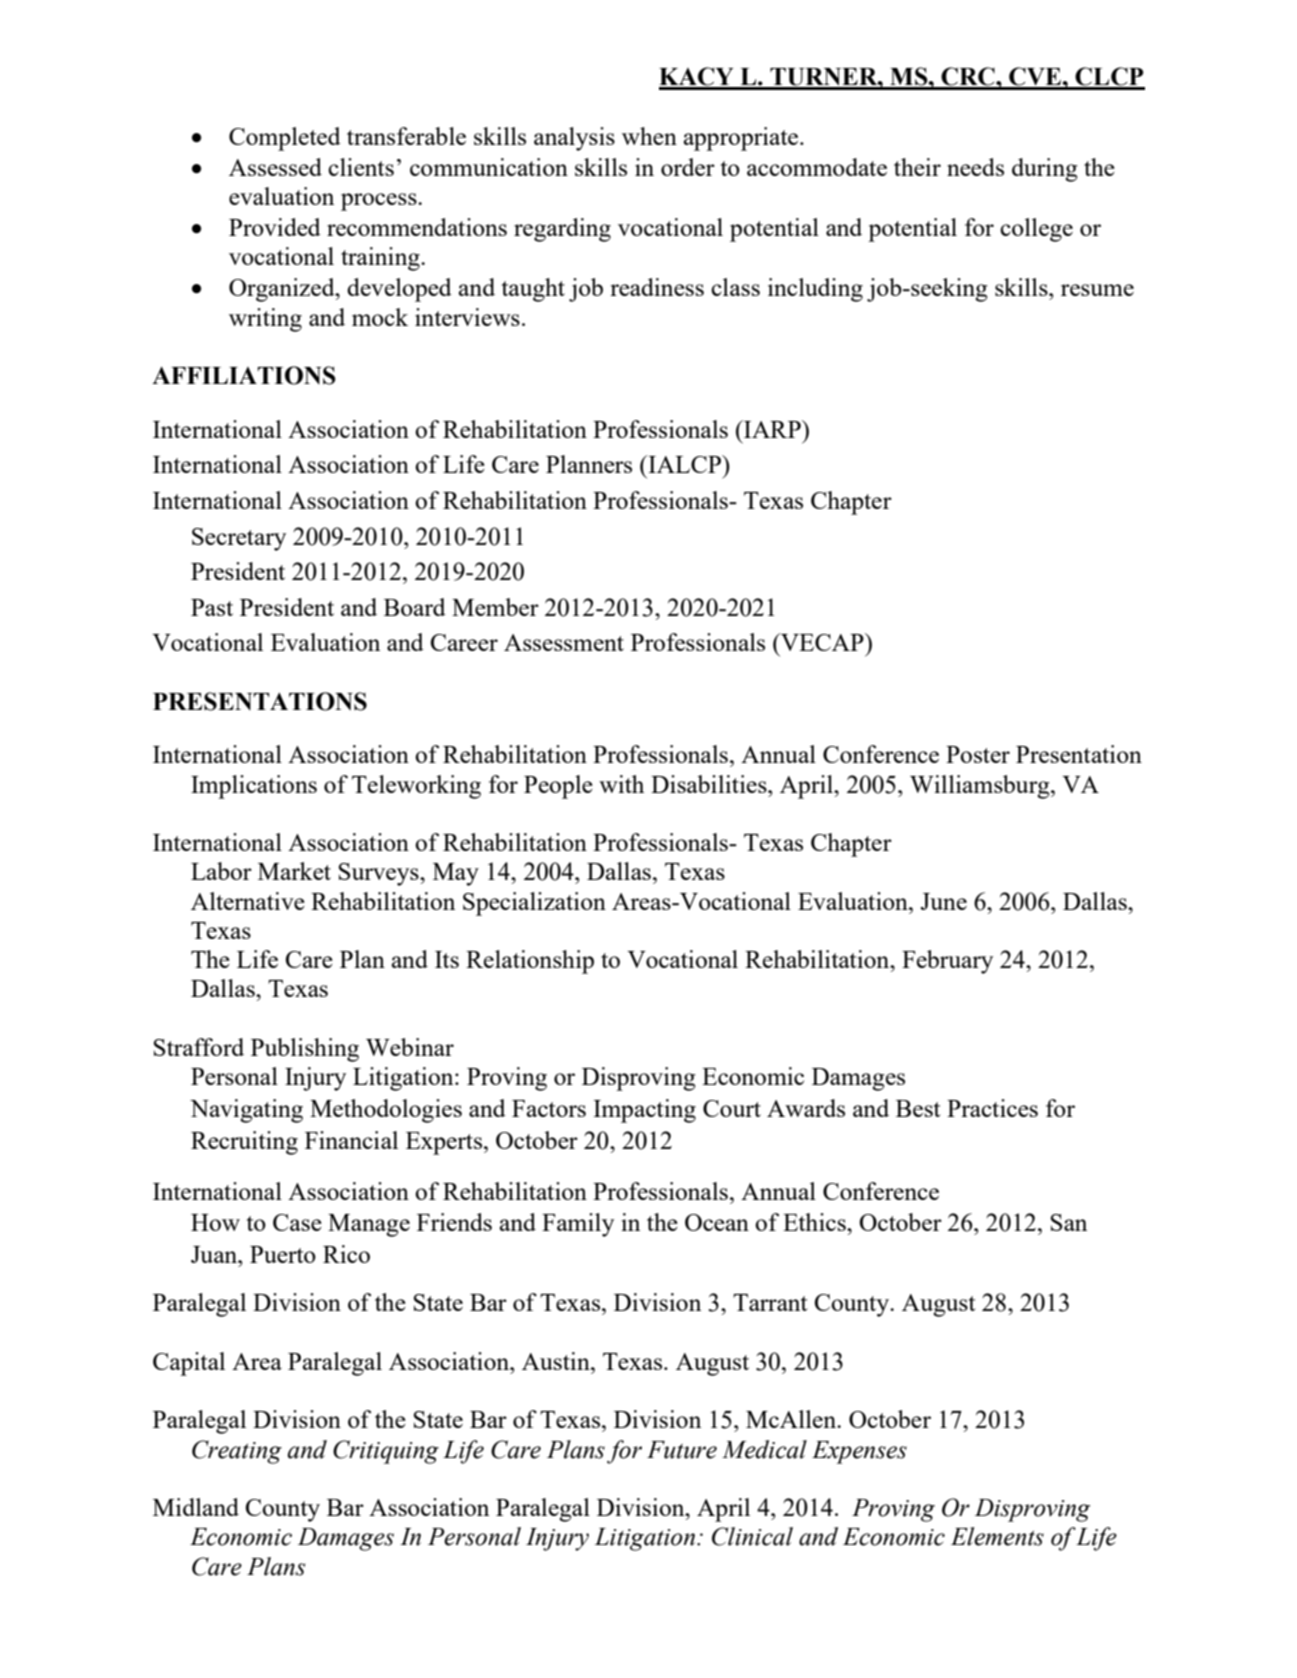 The width and height of the screenshot is (1297, 1678). Describe the element at coordinates (275, 167) in the screenshot. I see `Assessed` at that location.
